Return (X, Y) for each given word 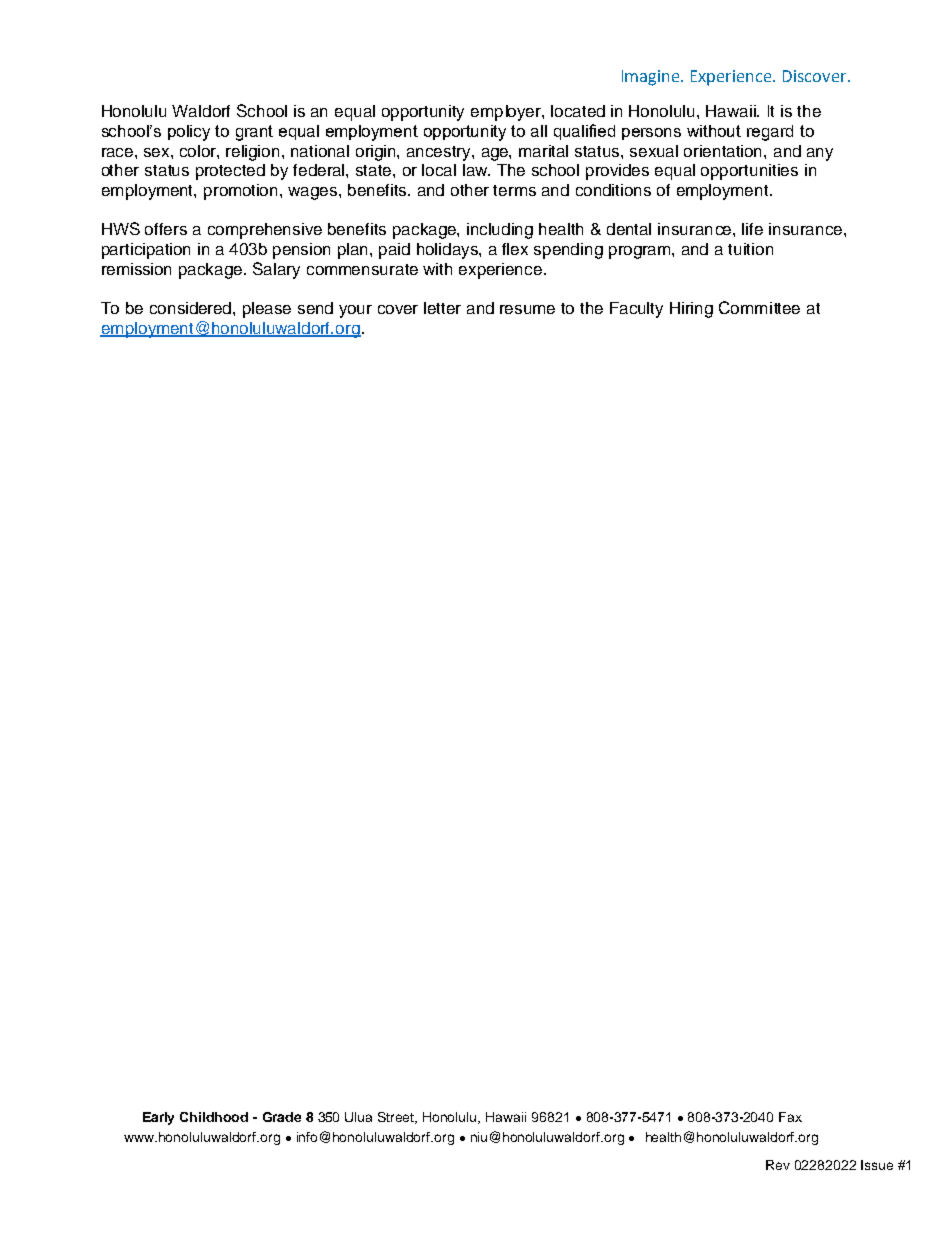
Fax (790, 1117)
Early (158, 1118)
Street (397, 1118)
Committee (759, 307)
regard (770, 133)
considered (192, 308)
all (539, 131)
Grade (282, 1117)
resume (527, 309)
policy (189, 133)
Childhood (214, 1117)
